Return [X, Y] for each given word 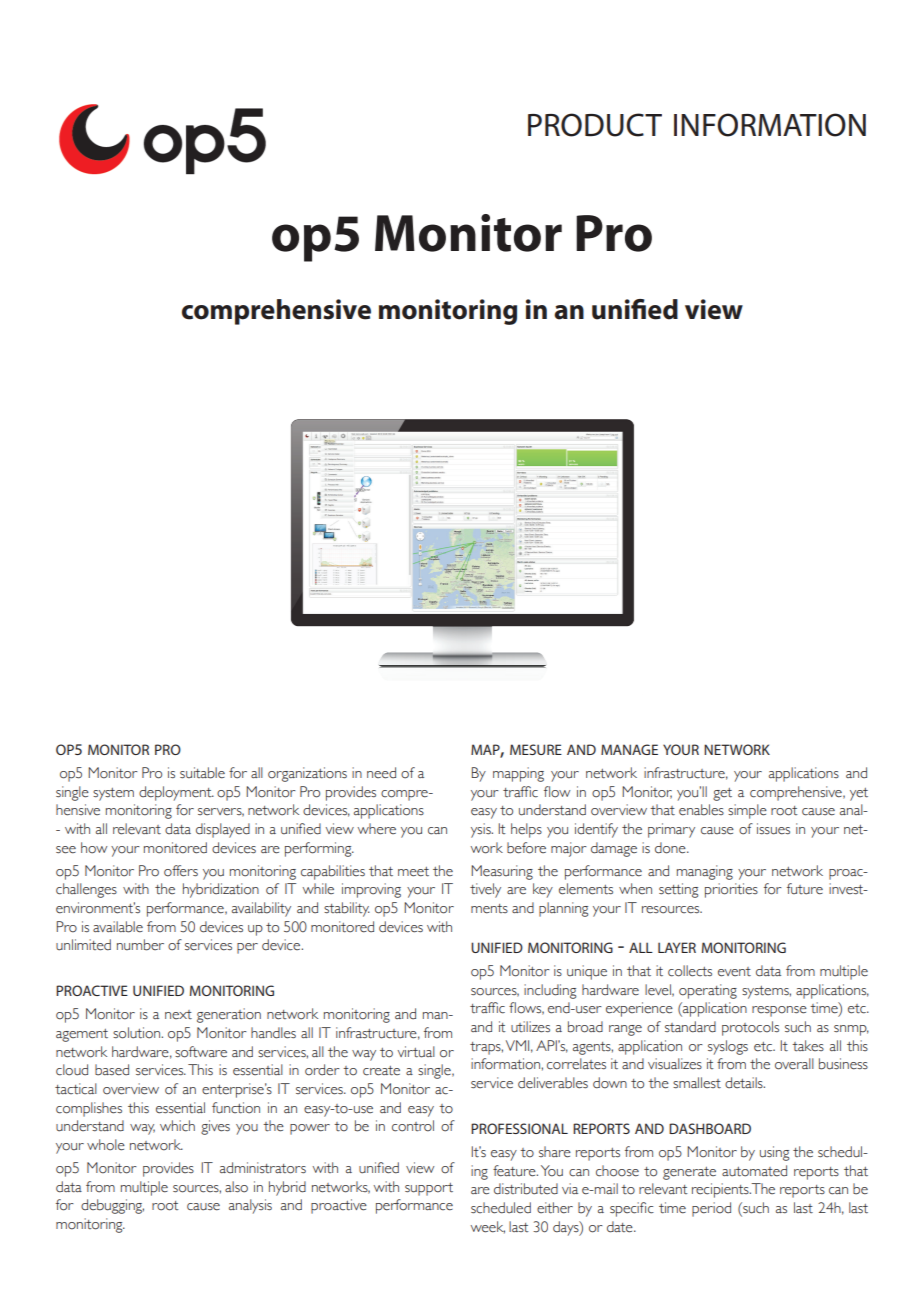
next [178, 1014]
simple [747, 811]
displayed [223, 830]
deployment [176, 793]
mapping [518, 774]
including [550, 991]
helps [526, 830]
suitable [202, 773]
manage [629, 749]
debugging [112, 1206]
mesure [536, 749]
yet [859, 794]
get [722, 794]
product [595, 125]
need [381, 773]
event [734, 972]
